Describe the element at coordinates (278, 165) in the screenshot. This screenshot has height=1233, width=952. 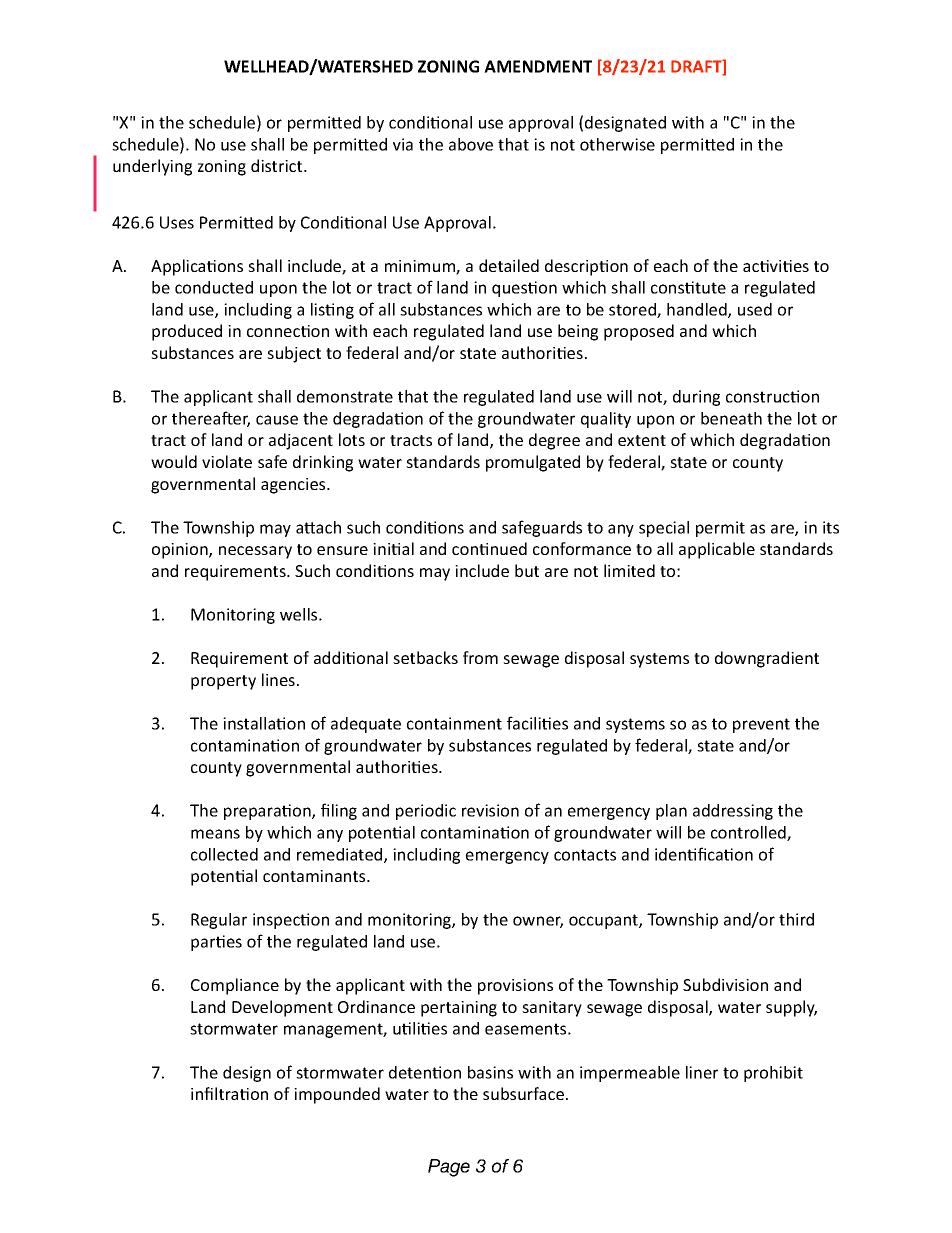
I see `district` at that location.
